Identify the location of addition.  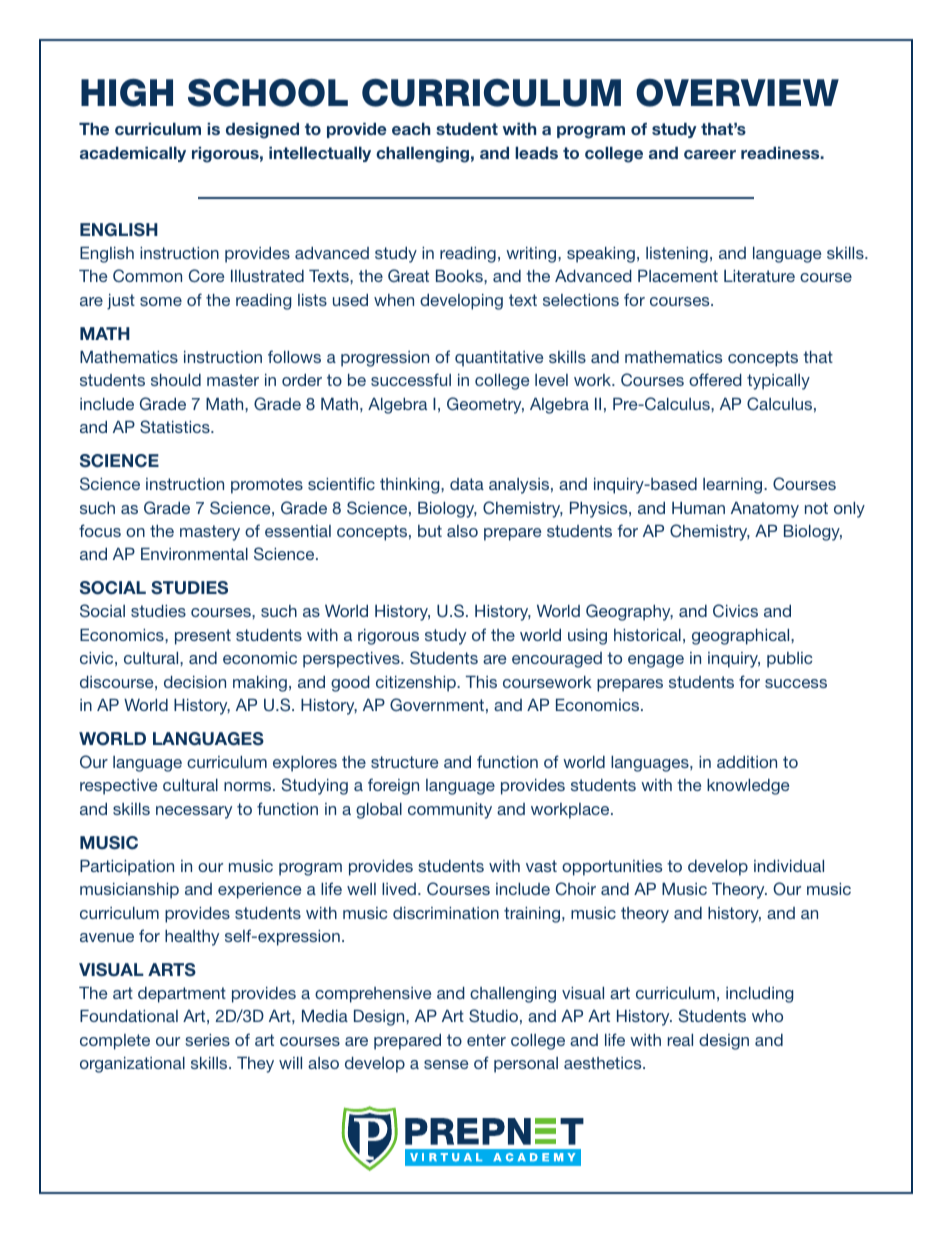
(747, 762).
